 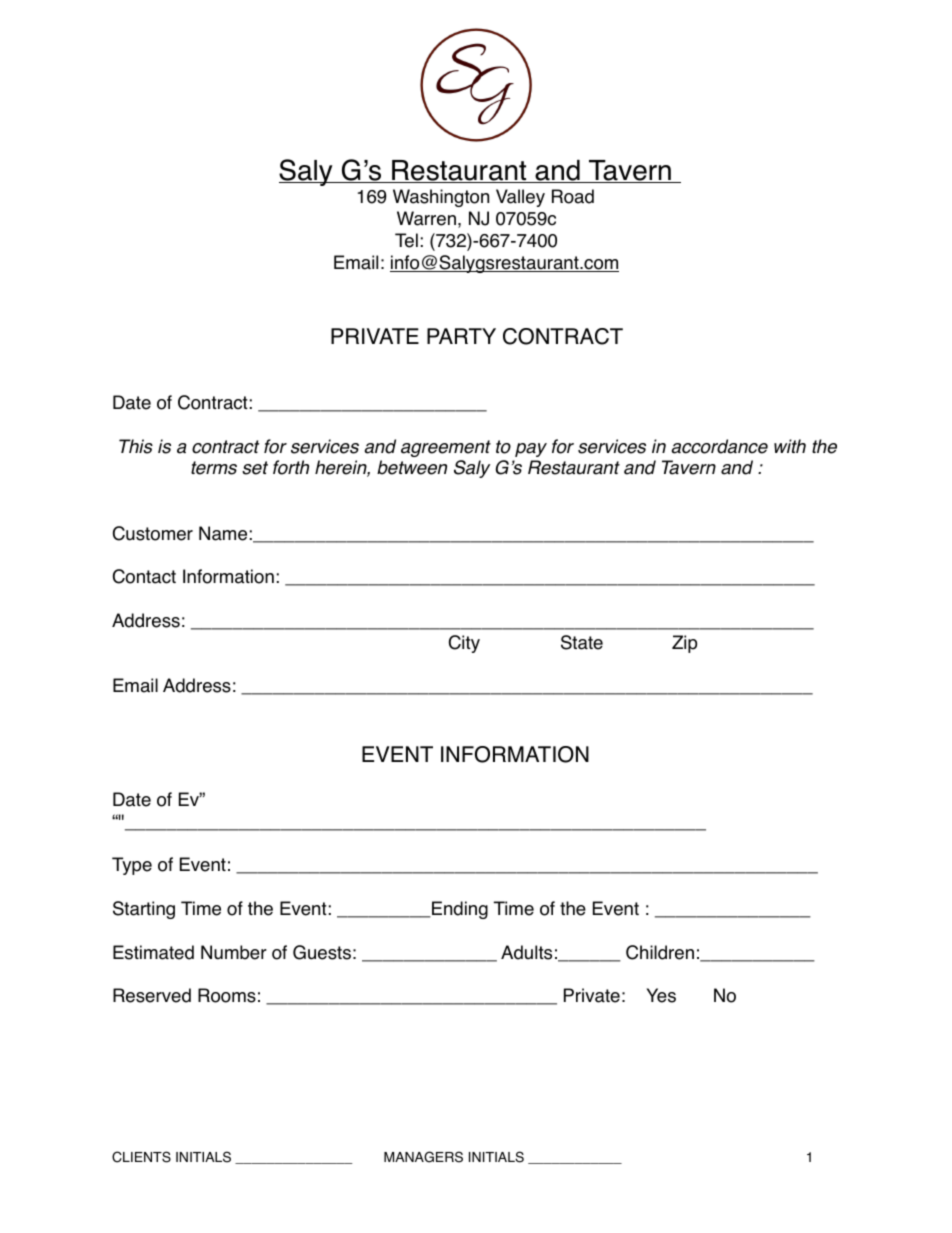 I want to click on Road, so click(x=573, y=196).
